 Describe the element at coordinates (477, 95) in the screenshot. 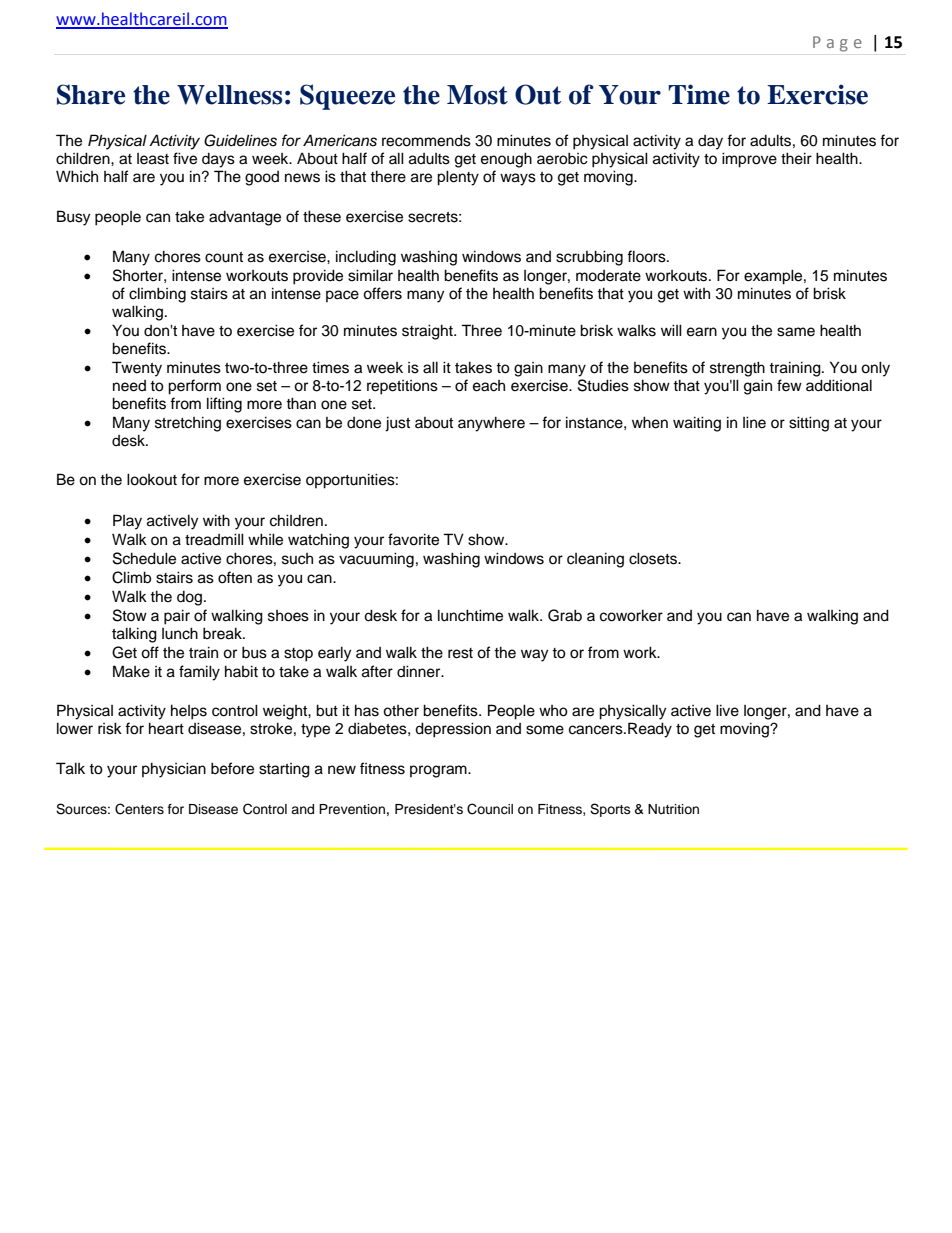

I see `Most` at that location.
